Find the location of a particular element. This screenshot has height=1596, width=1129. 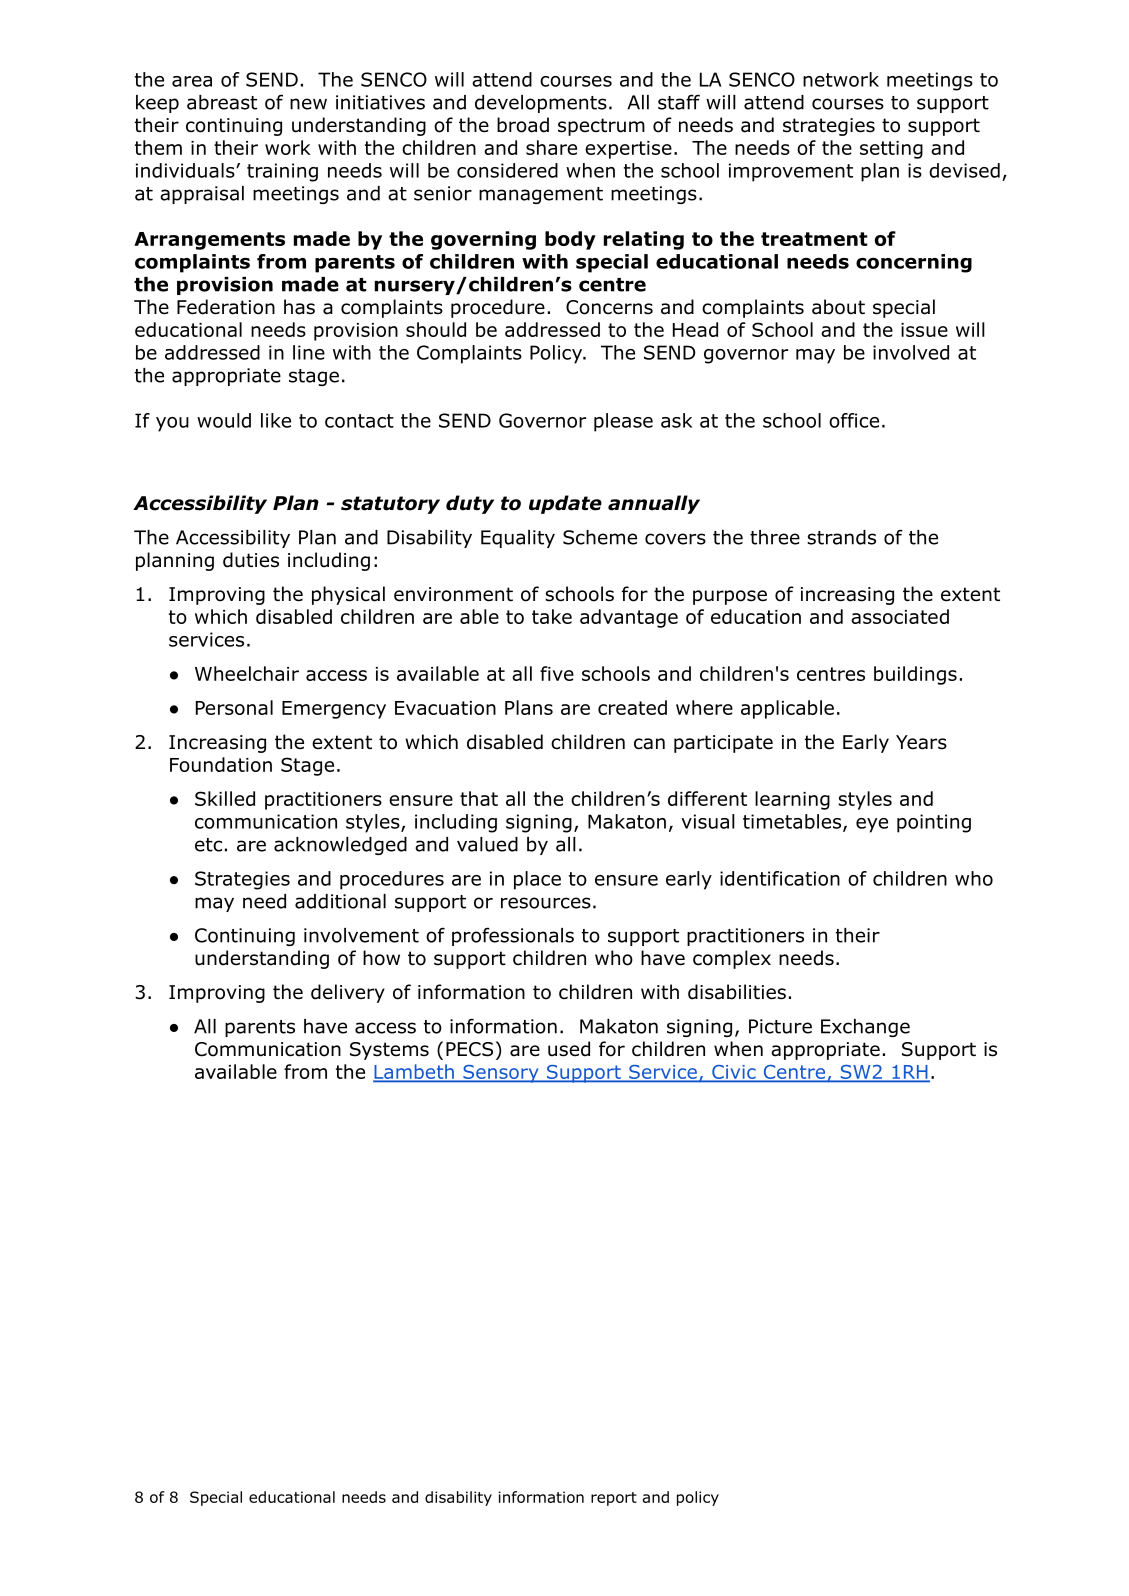

Sensory is located at coordinates (501, 1074).
